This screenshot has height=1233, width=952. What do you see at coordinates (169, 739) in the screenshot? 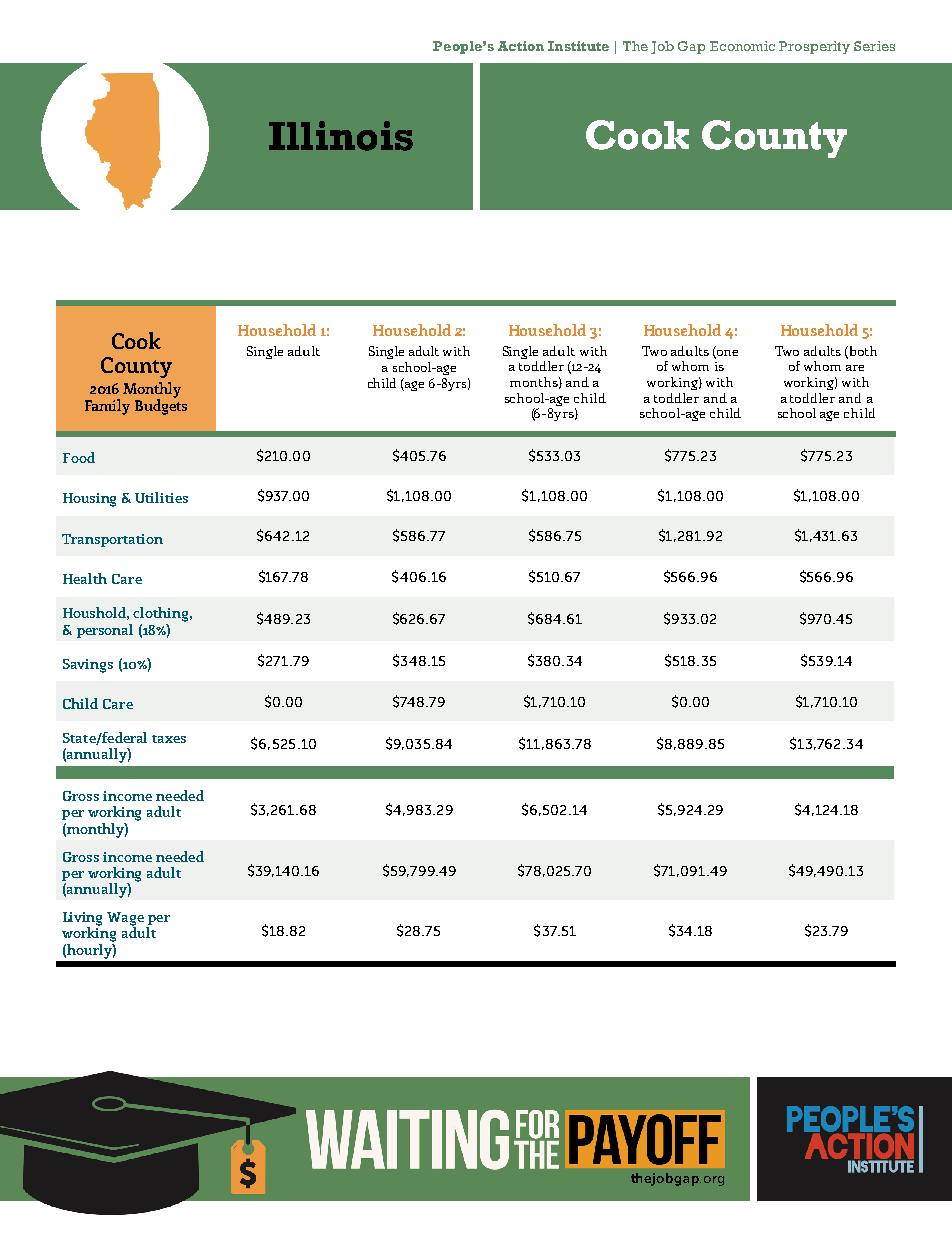
I see `taxes` at bounding box center [169, 739].
